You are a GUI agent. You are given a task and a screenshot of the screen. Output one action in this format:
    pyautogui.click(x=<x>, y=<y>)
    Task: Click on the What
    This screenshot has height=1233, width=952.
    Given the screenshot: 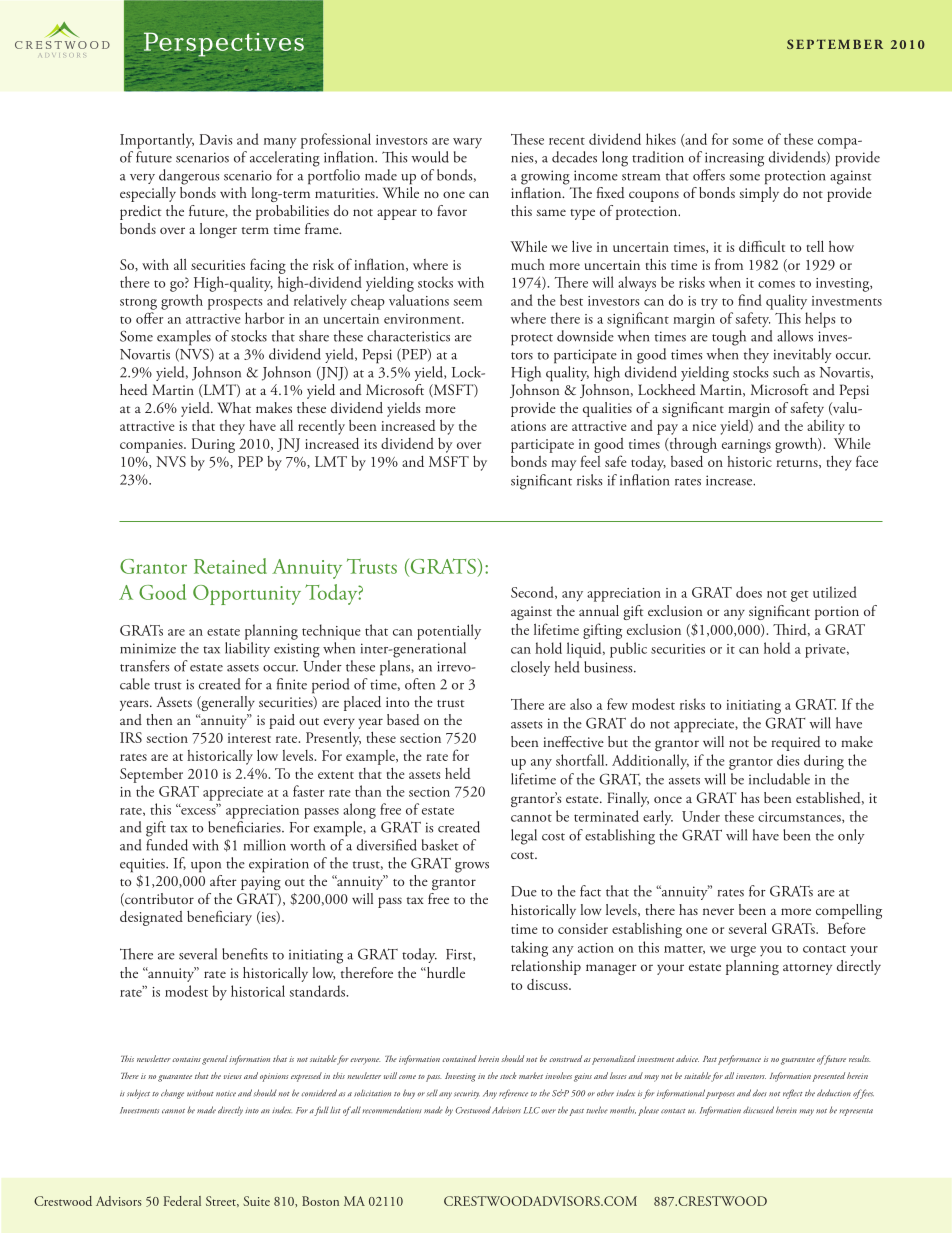 What is the action you would take?
    pyautogui.click(x=234, y=407)
